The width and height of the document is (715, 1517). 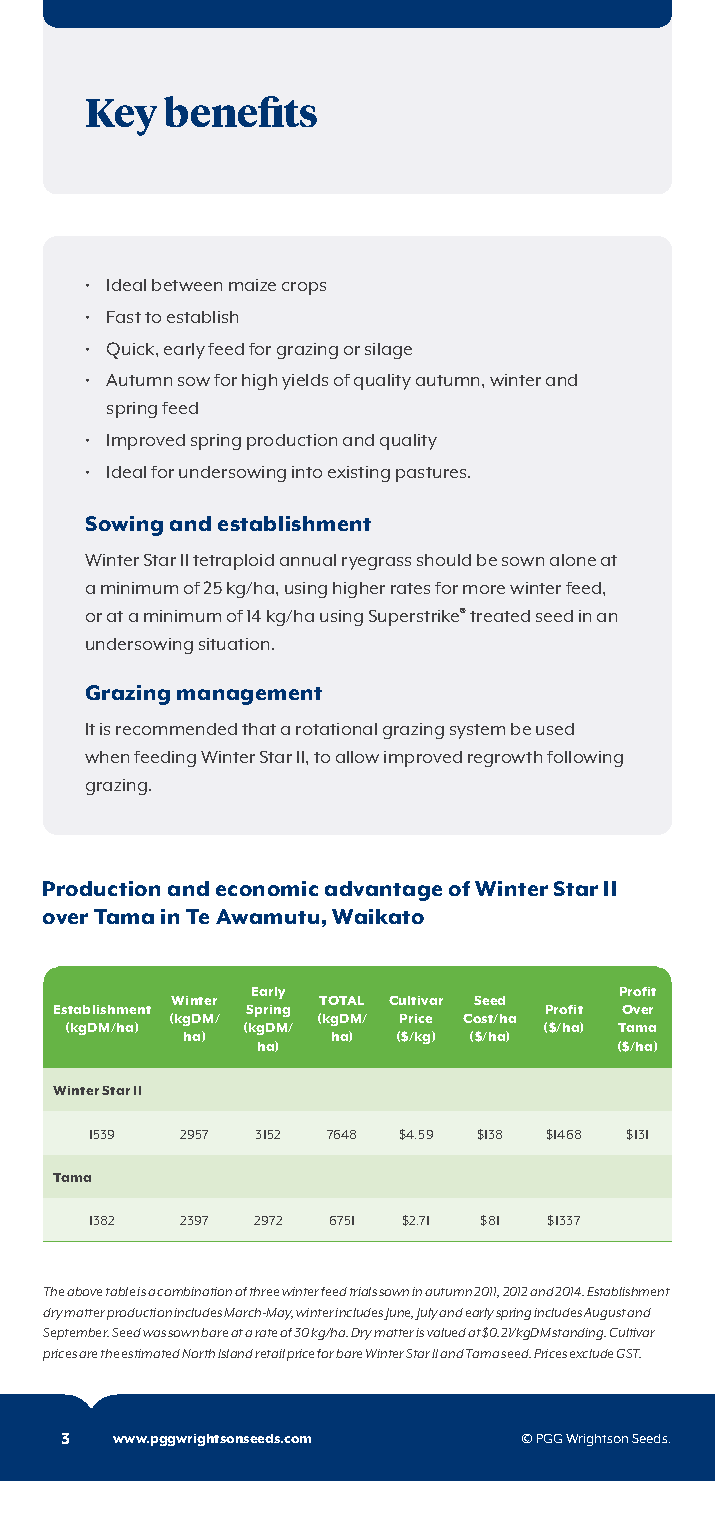 What do you see at coordinates (363, 1291) in the document?
I see `trials` at bounding box center [363, 1291].
